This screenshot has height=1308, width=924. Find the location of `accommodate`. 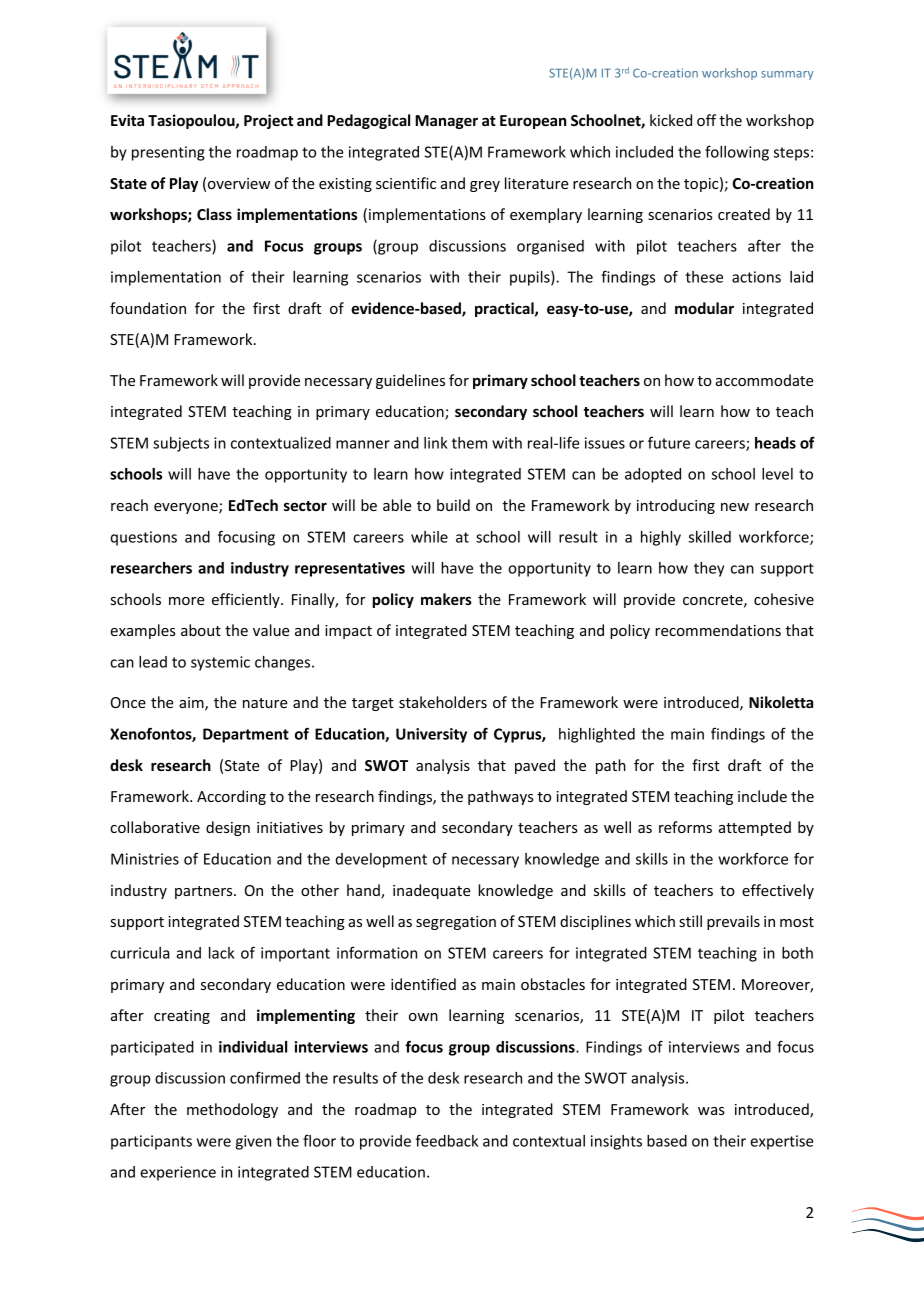

accommodate is located at coordinates (765, 380).
